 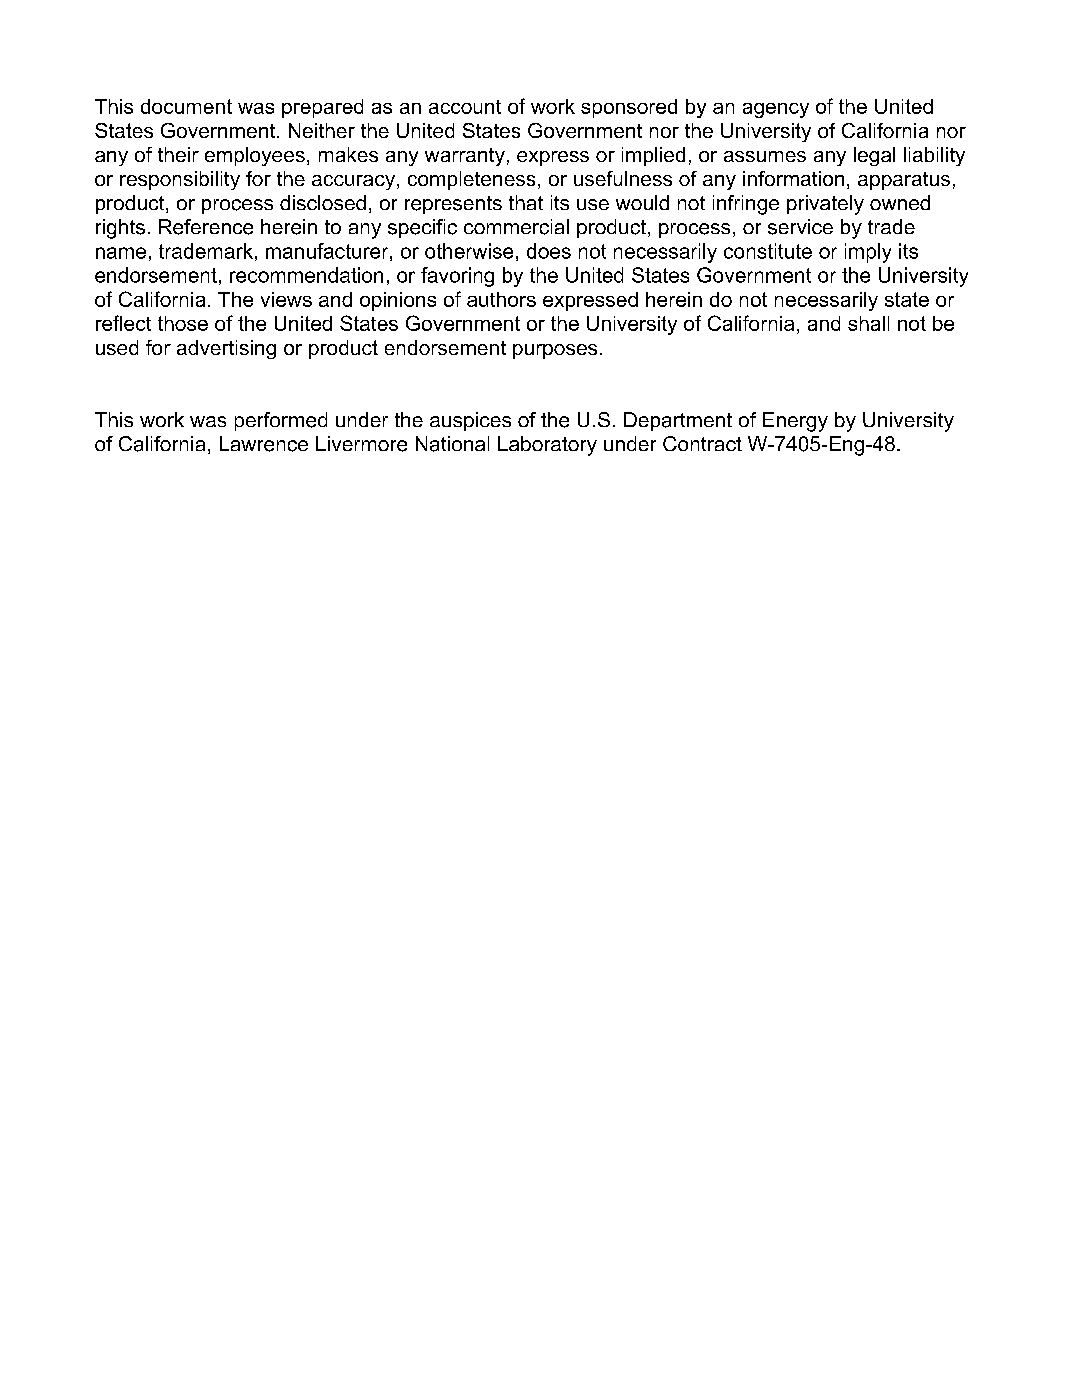 What do you see at coordinates (776, 110) in the document?
I see `agency` at bounding box center [776, 110].
